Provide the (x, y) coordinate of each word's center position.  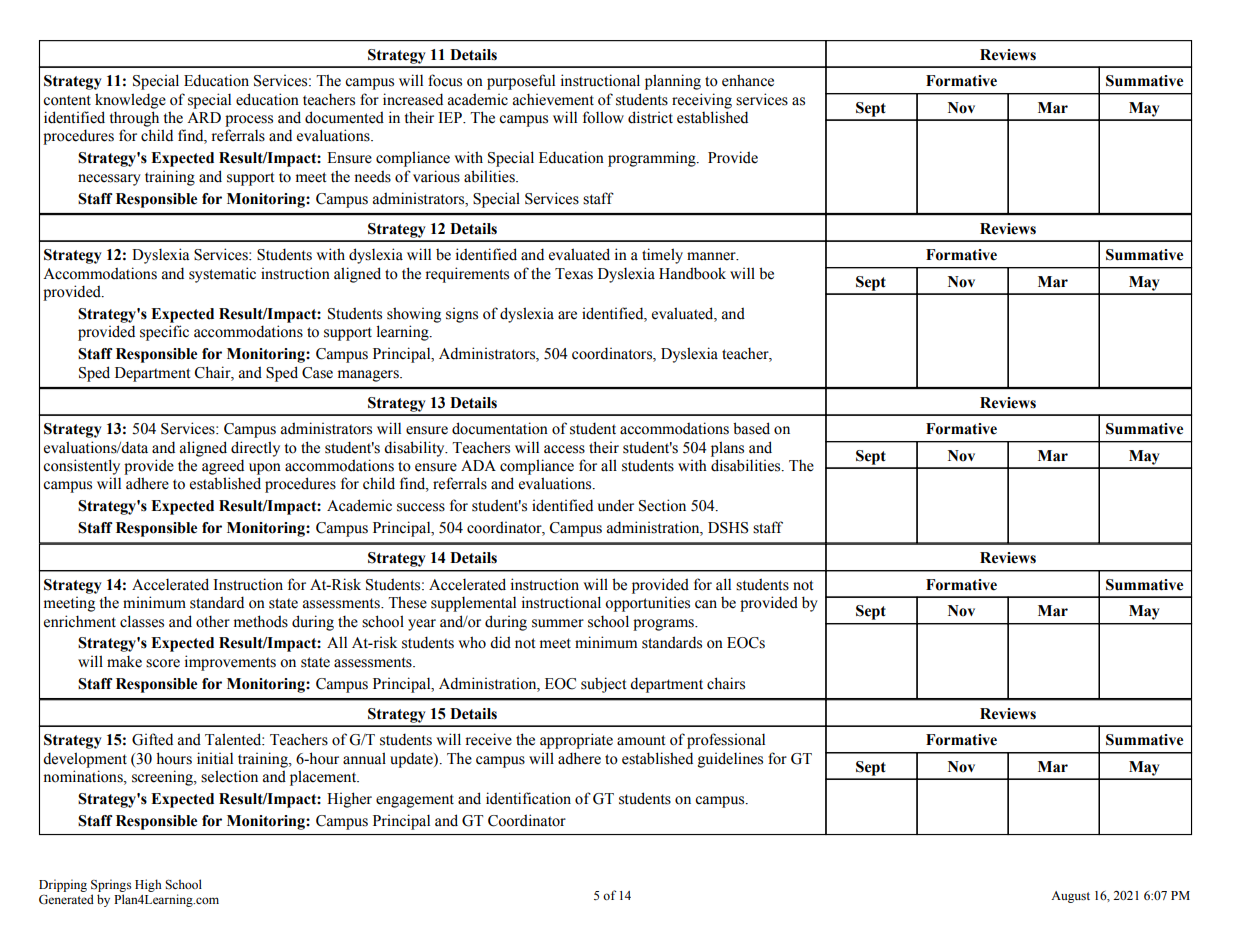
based (751, 428)
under (615, 505)
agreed (223, 467)
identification (528, 798)
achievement (553, 99)
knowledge (130, 101)
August (1070, 897)
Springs (111, 887)
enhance (748, 80)
